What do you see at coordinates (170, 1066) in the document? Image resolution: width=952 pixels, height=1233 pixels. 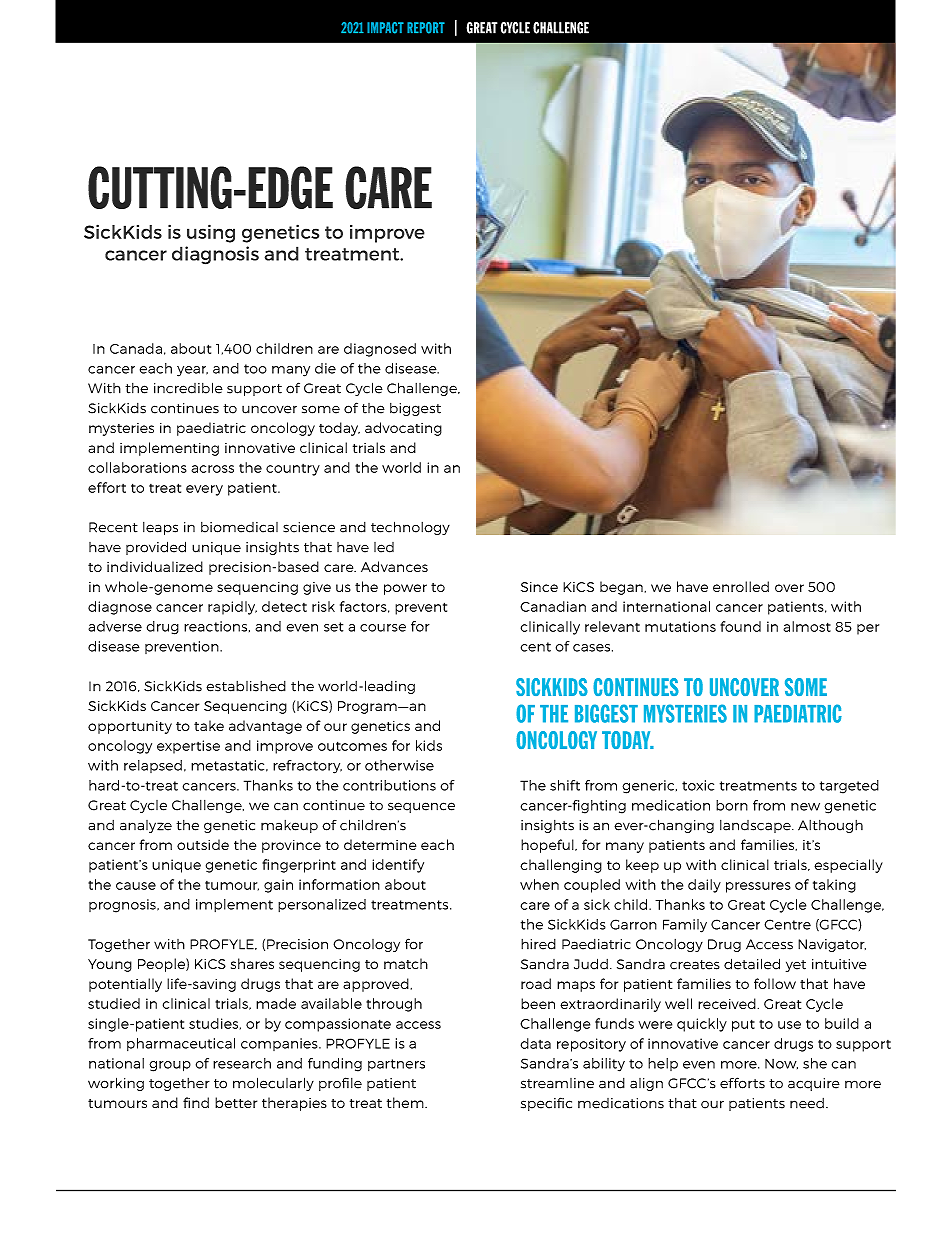 I see `group` at bounding box center [170, 1066].
